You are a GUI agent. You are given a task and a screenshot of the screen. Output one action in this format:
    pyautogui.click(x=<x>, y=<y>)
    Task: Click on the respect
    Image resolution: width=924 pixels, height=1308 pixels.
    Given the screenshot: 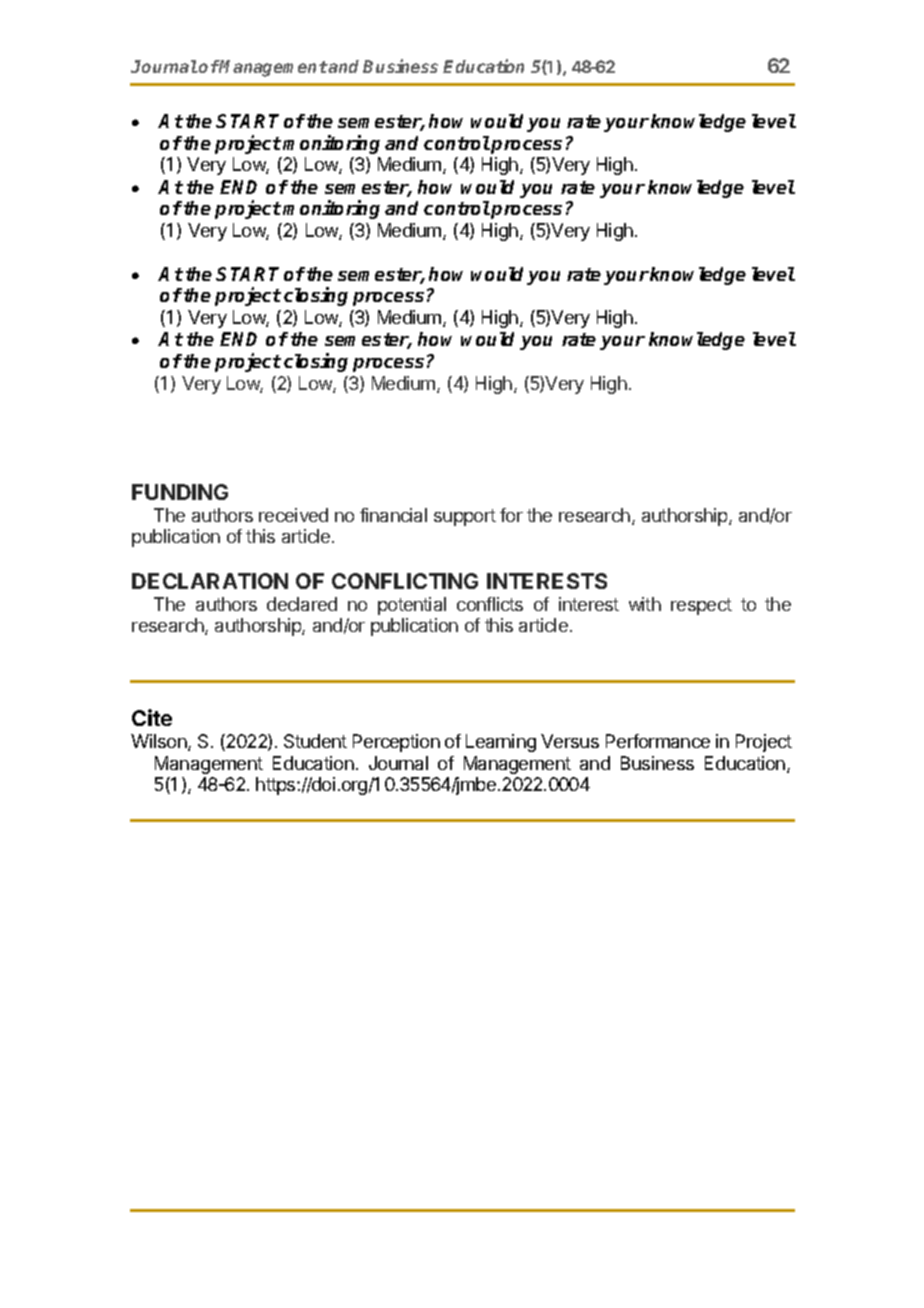 What is the action you would take?
    pyautogui.click(x=701, y=606)
